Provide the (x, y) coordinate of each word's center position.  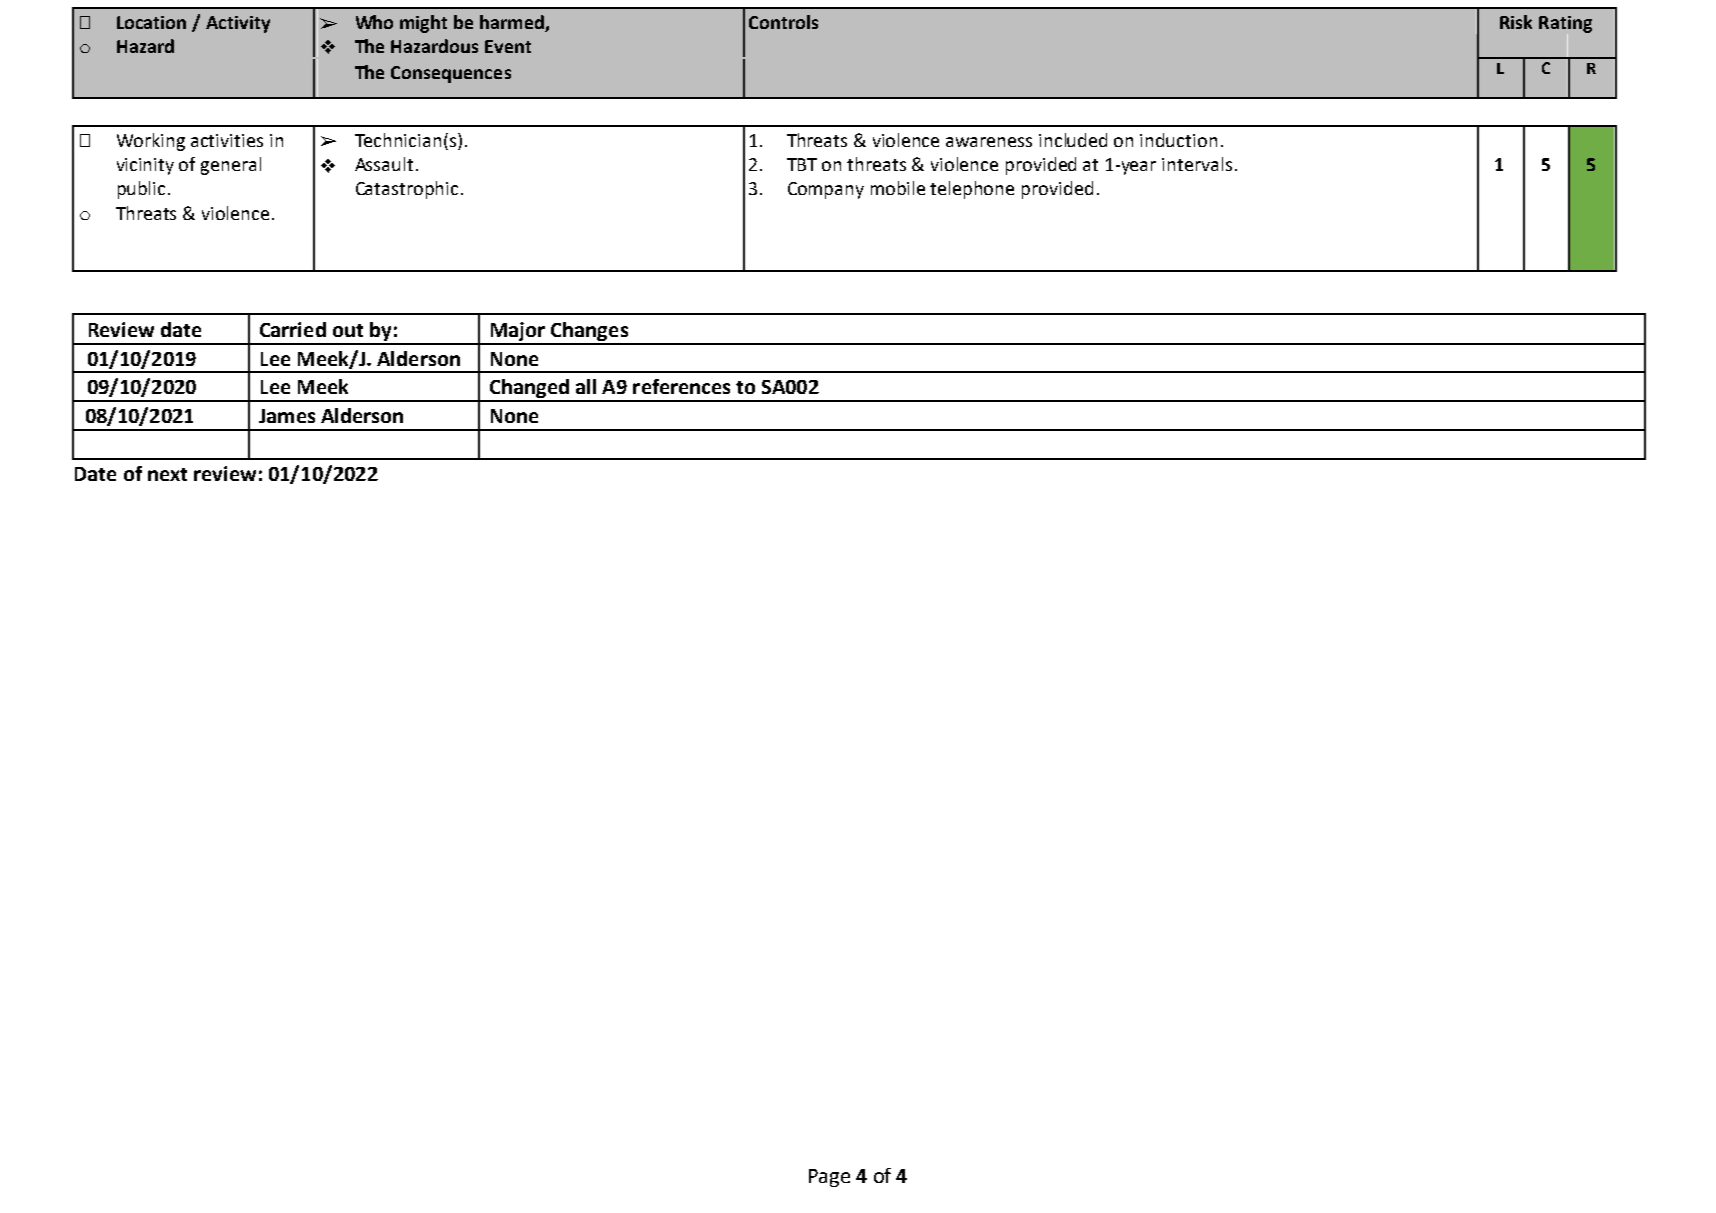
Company (826, 190)
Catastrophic (407, 190)
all (586, 386)
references (681, 386)
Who (374, 22)
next (167, 474)
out (348, 330)
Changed (529, 390)
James (287, 416)
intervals (1197, 164)
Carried (293, 329)
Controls (783, 22)
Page (829, 1178)
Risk (1516, 22)
